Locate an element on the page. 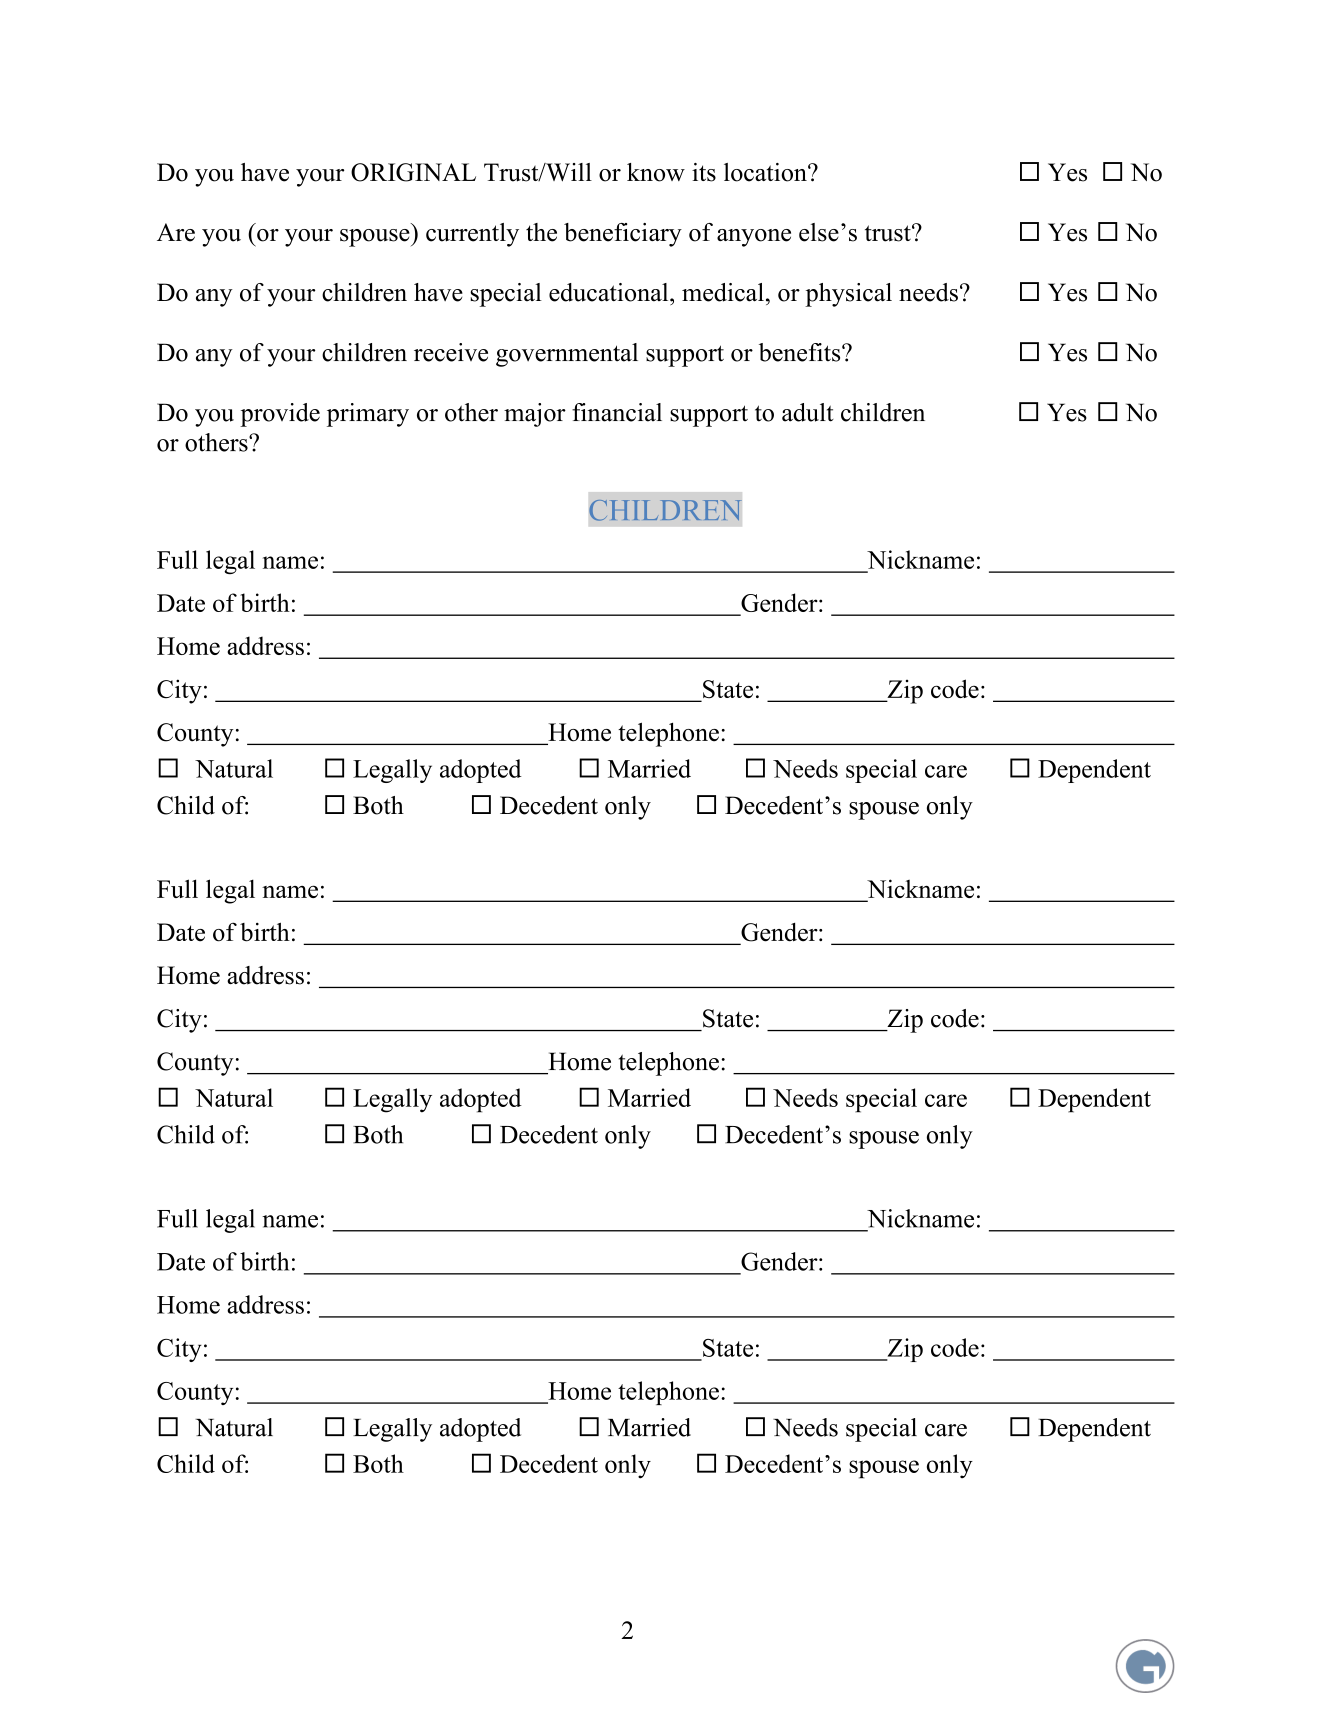 The image size is (1331, 1723). ORIGINAL is located at coordinates (413, 172).
